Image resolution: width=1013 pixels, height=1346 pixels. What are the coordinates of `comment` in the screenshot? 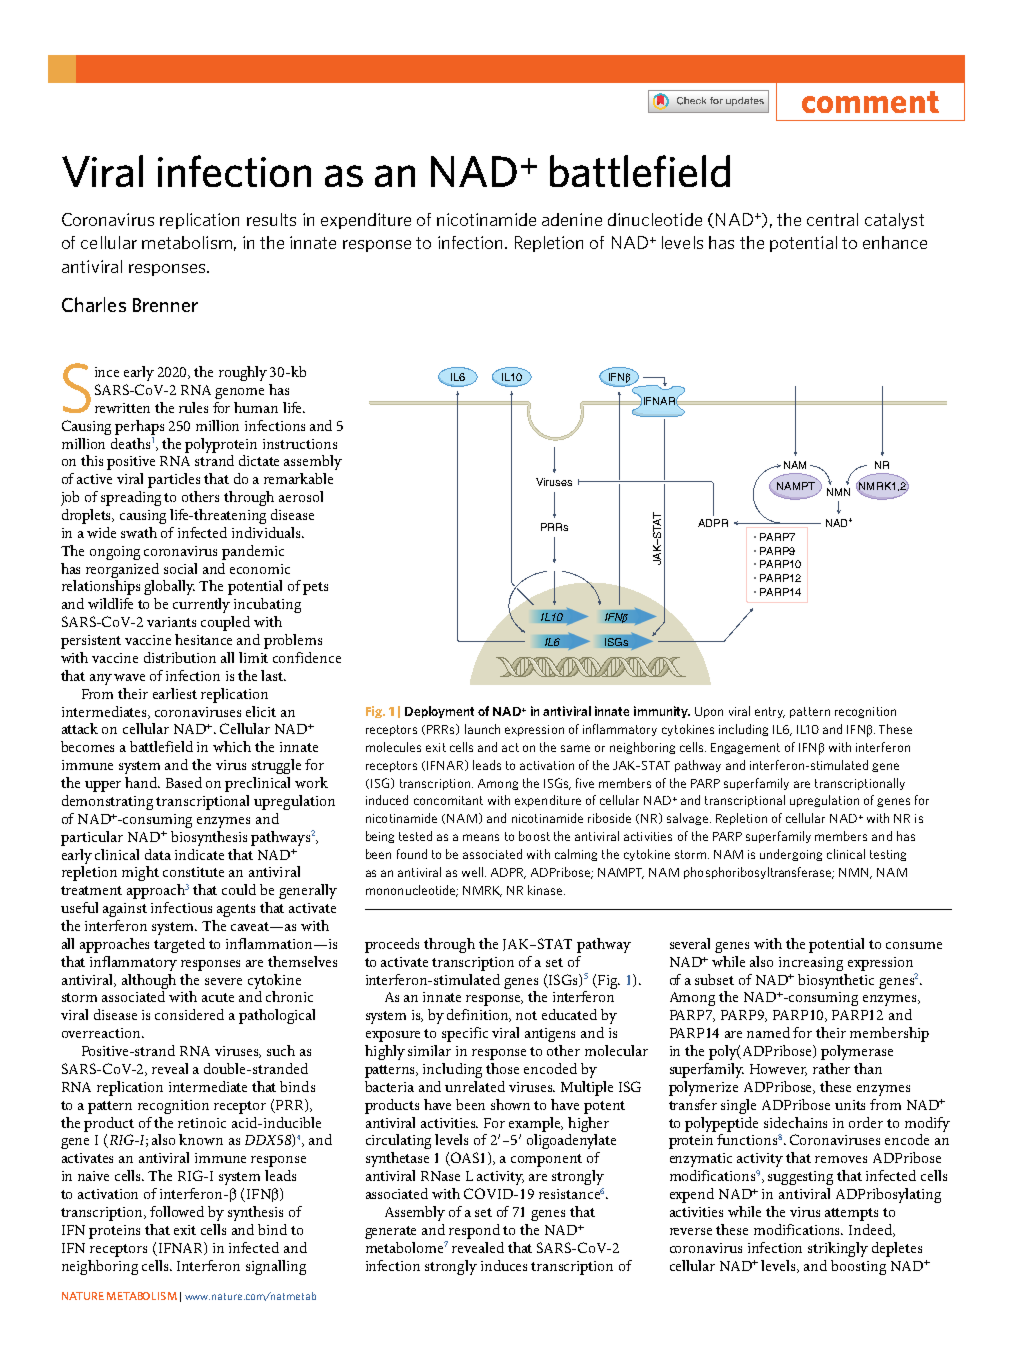 It's located at (870, 102).
